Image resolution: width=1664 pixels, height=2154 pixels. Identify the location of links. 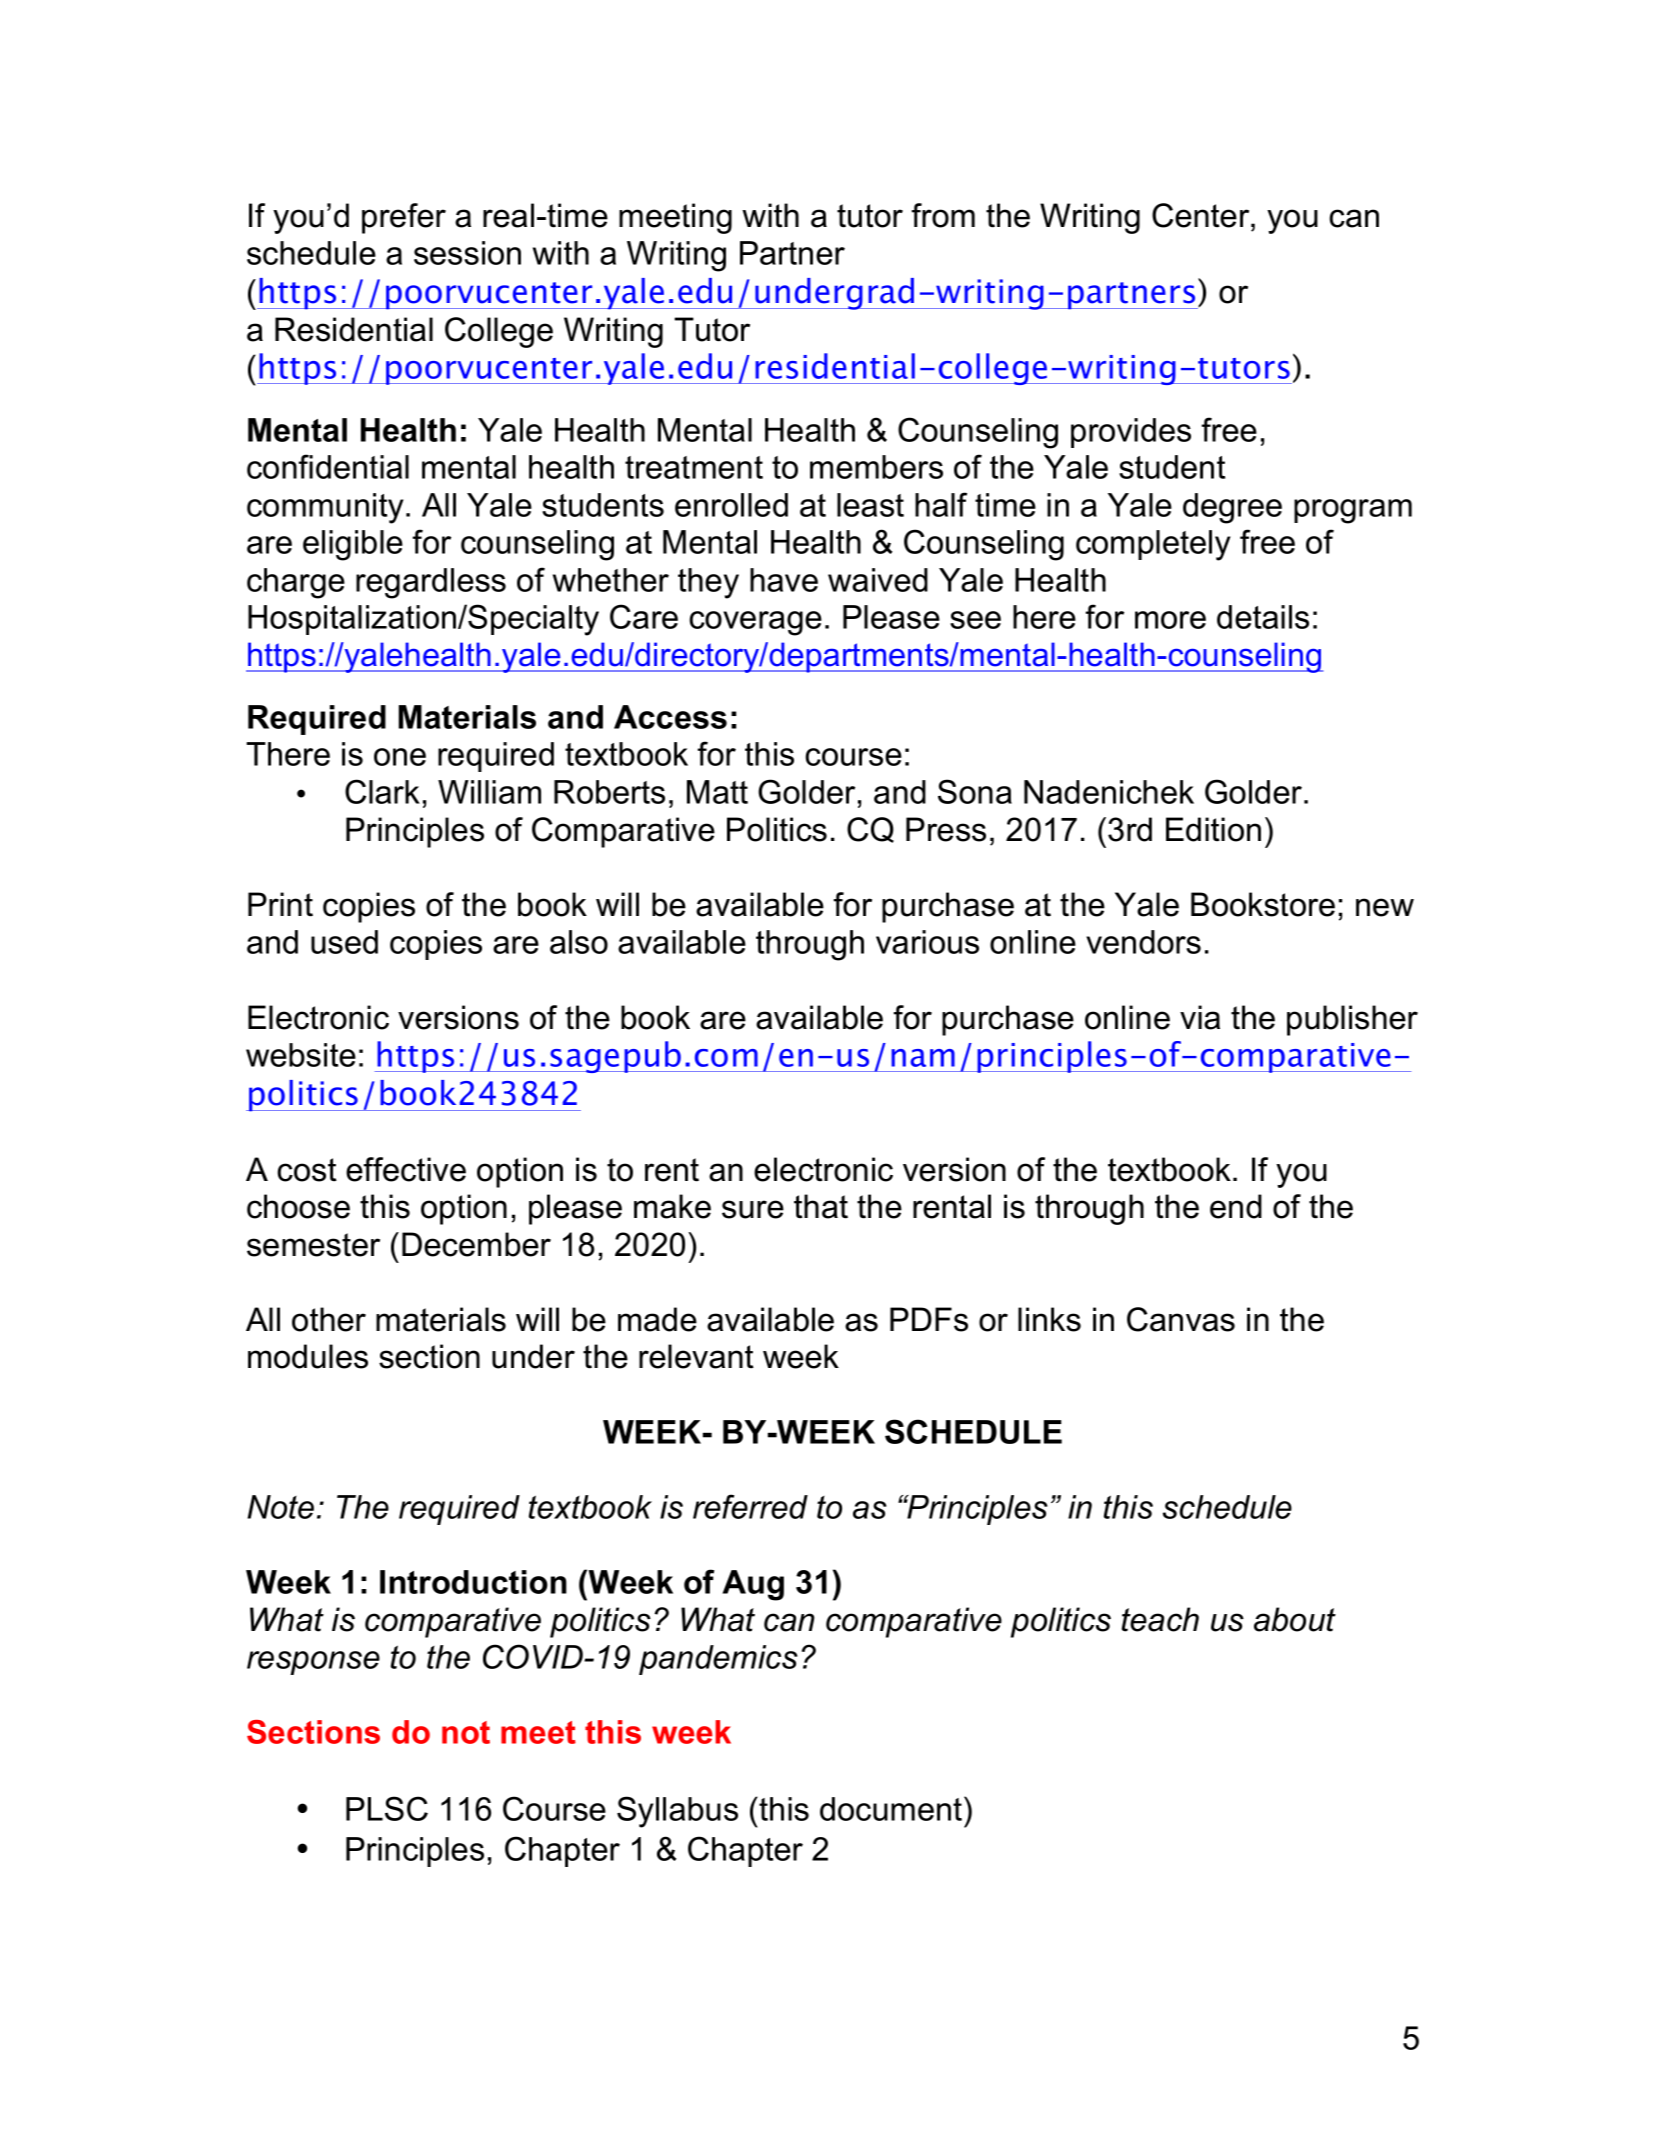
(1049, 1319).
